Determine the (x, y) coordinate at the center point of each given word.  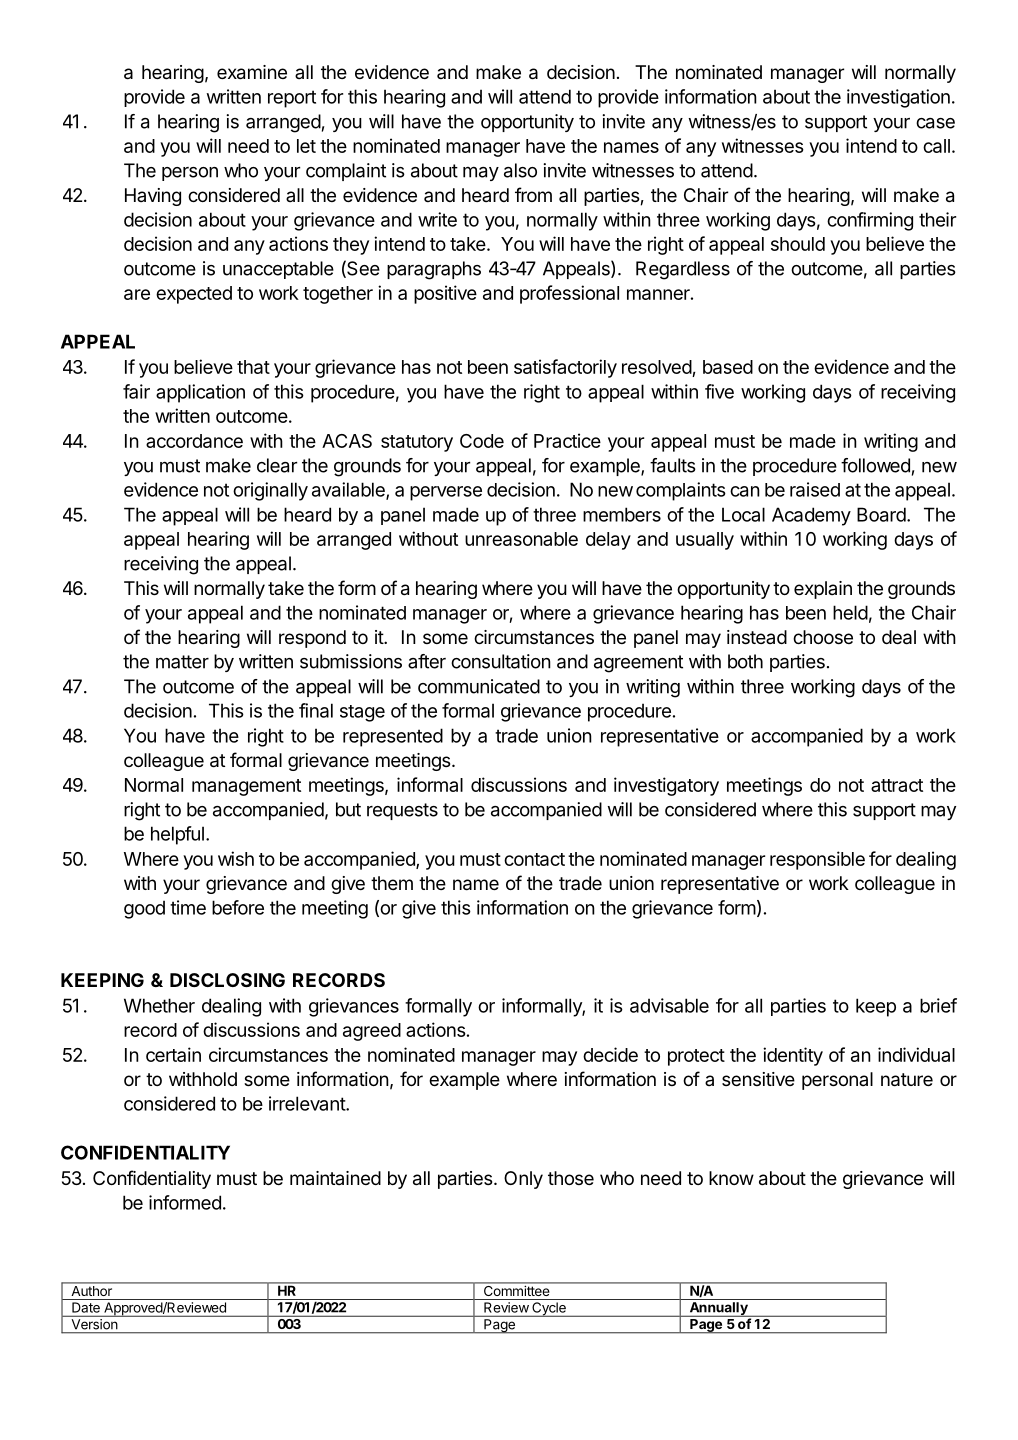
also (520, 170)
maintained (335, 1178)
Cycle (549, 1309)
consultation (501, 661)
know (731, 1178)
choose (823, 637)
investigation (898, 98)
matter (182, 662)
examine (252, 72)
